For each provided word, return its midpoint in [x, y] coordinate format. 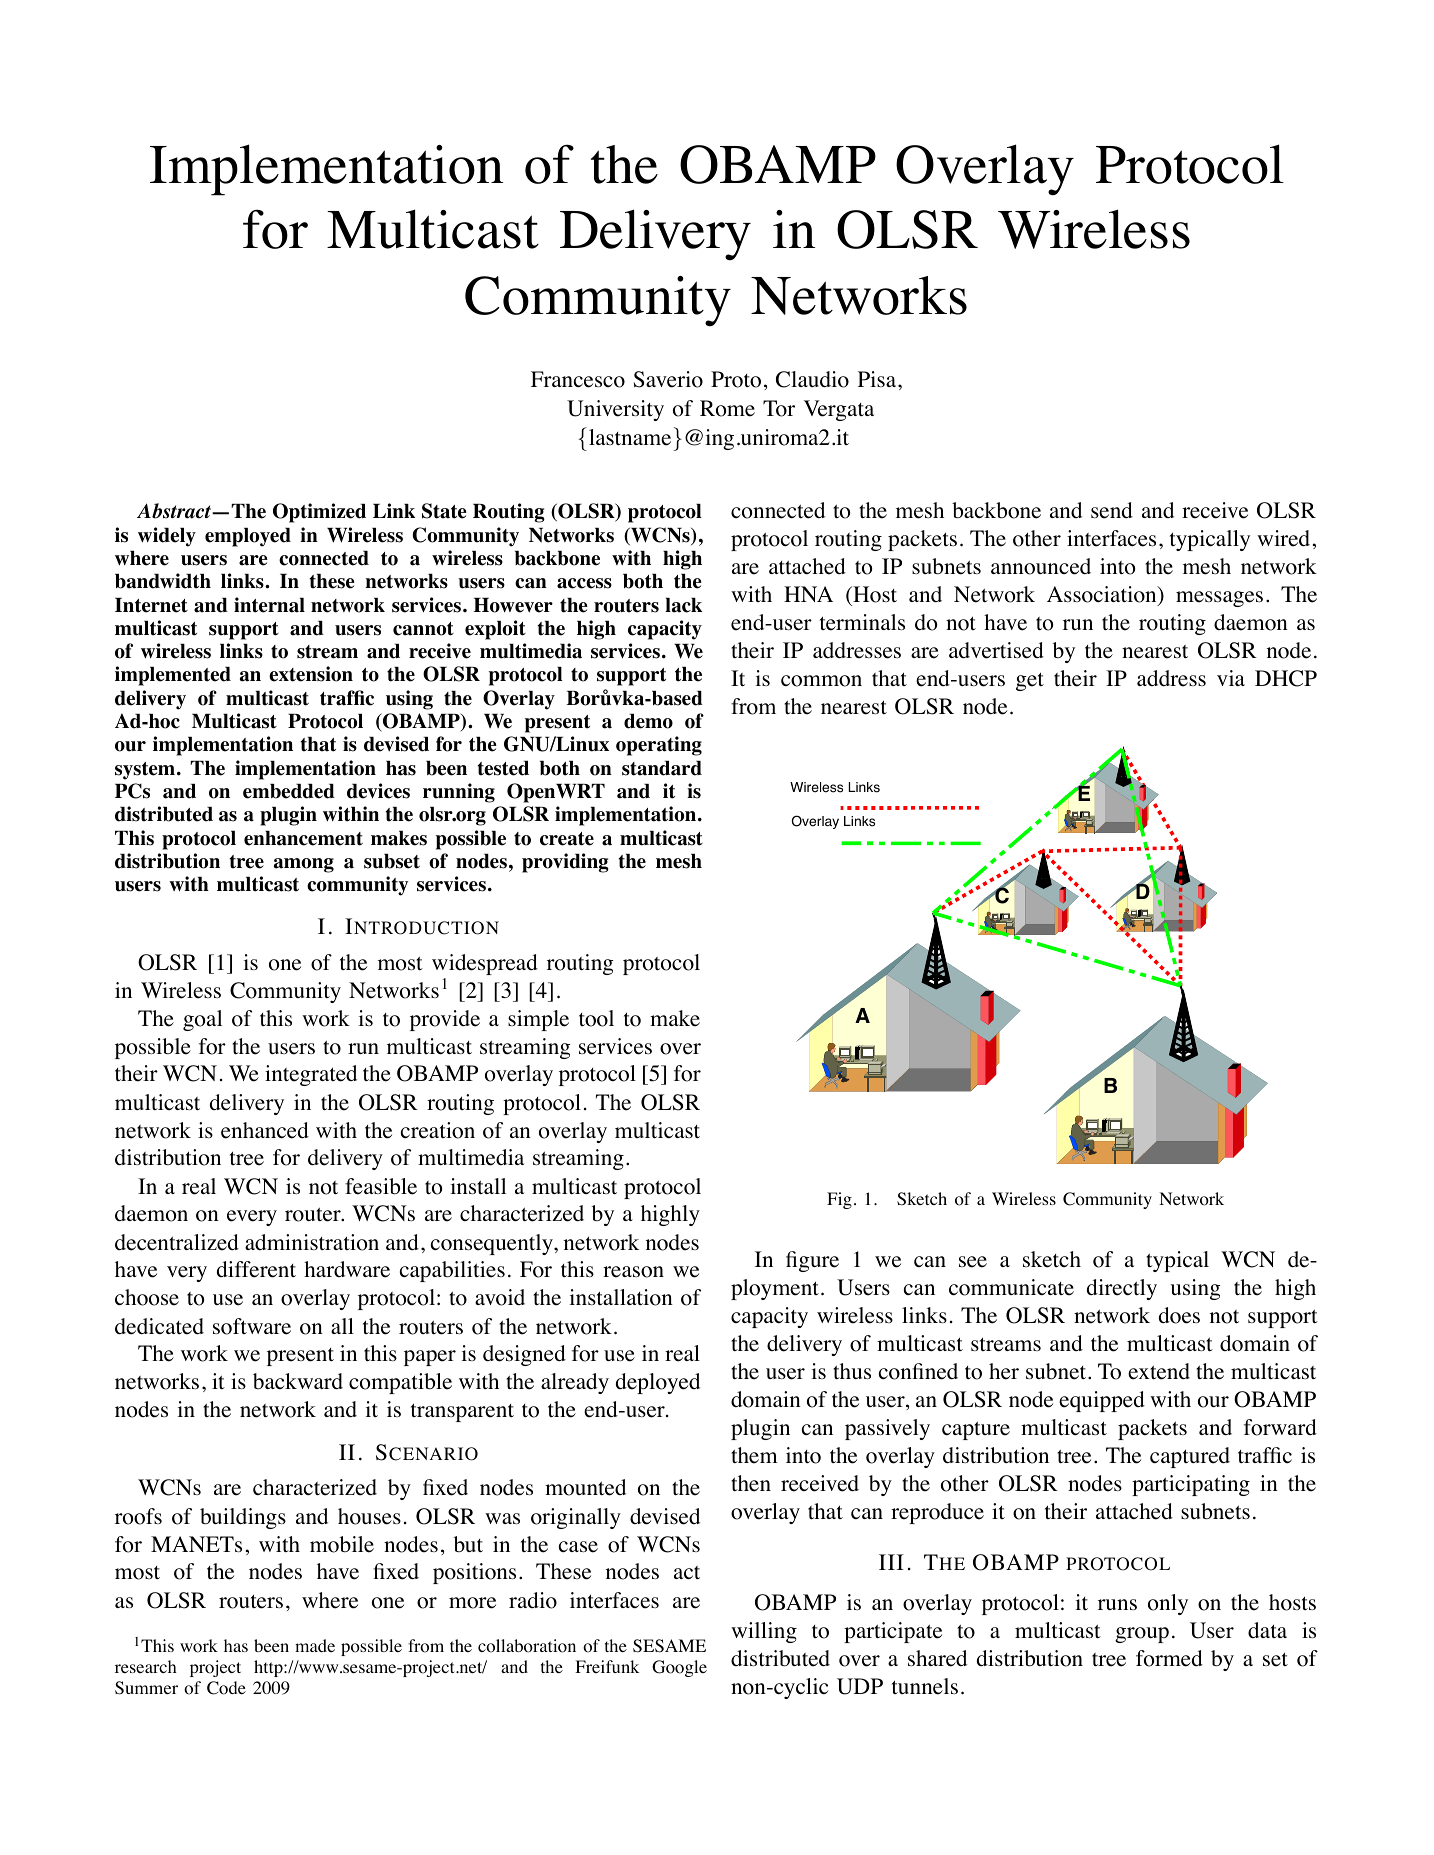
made [315, 1645]
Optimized [319, 513]
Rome [727, 408]
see [973, 1262]
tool [596, 1018]
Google [679, 1668]
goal [202, 1020]
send [1112, 510]
